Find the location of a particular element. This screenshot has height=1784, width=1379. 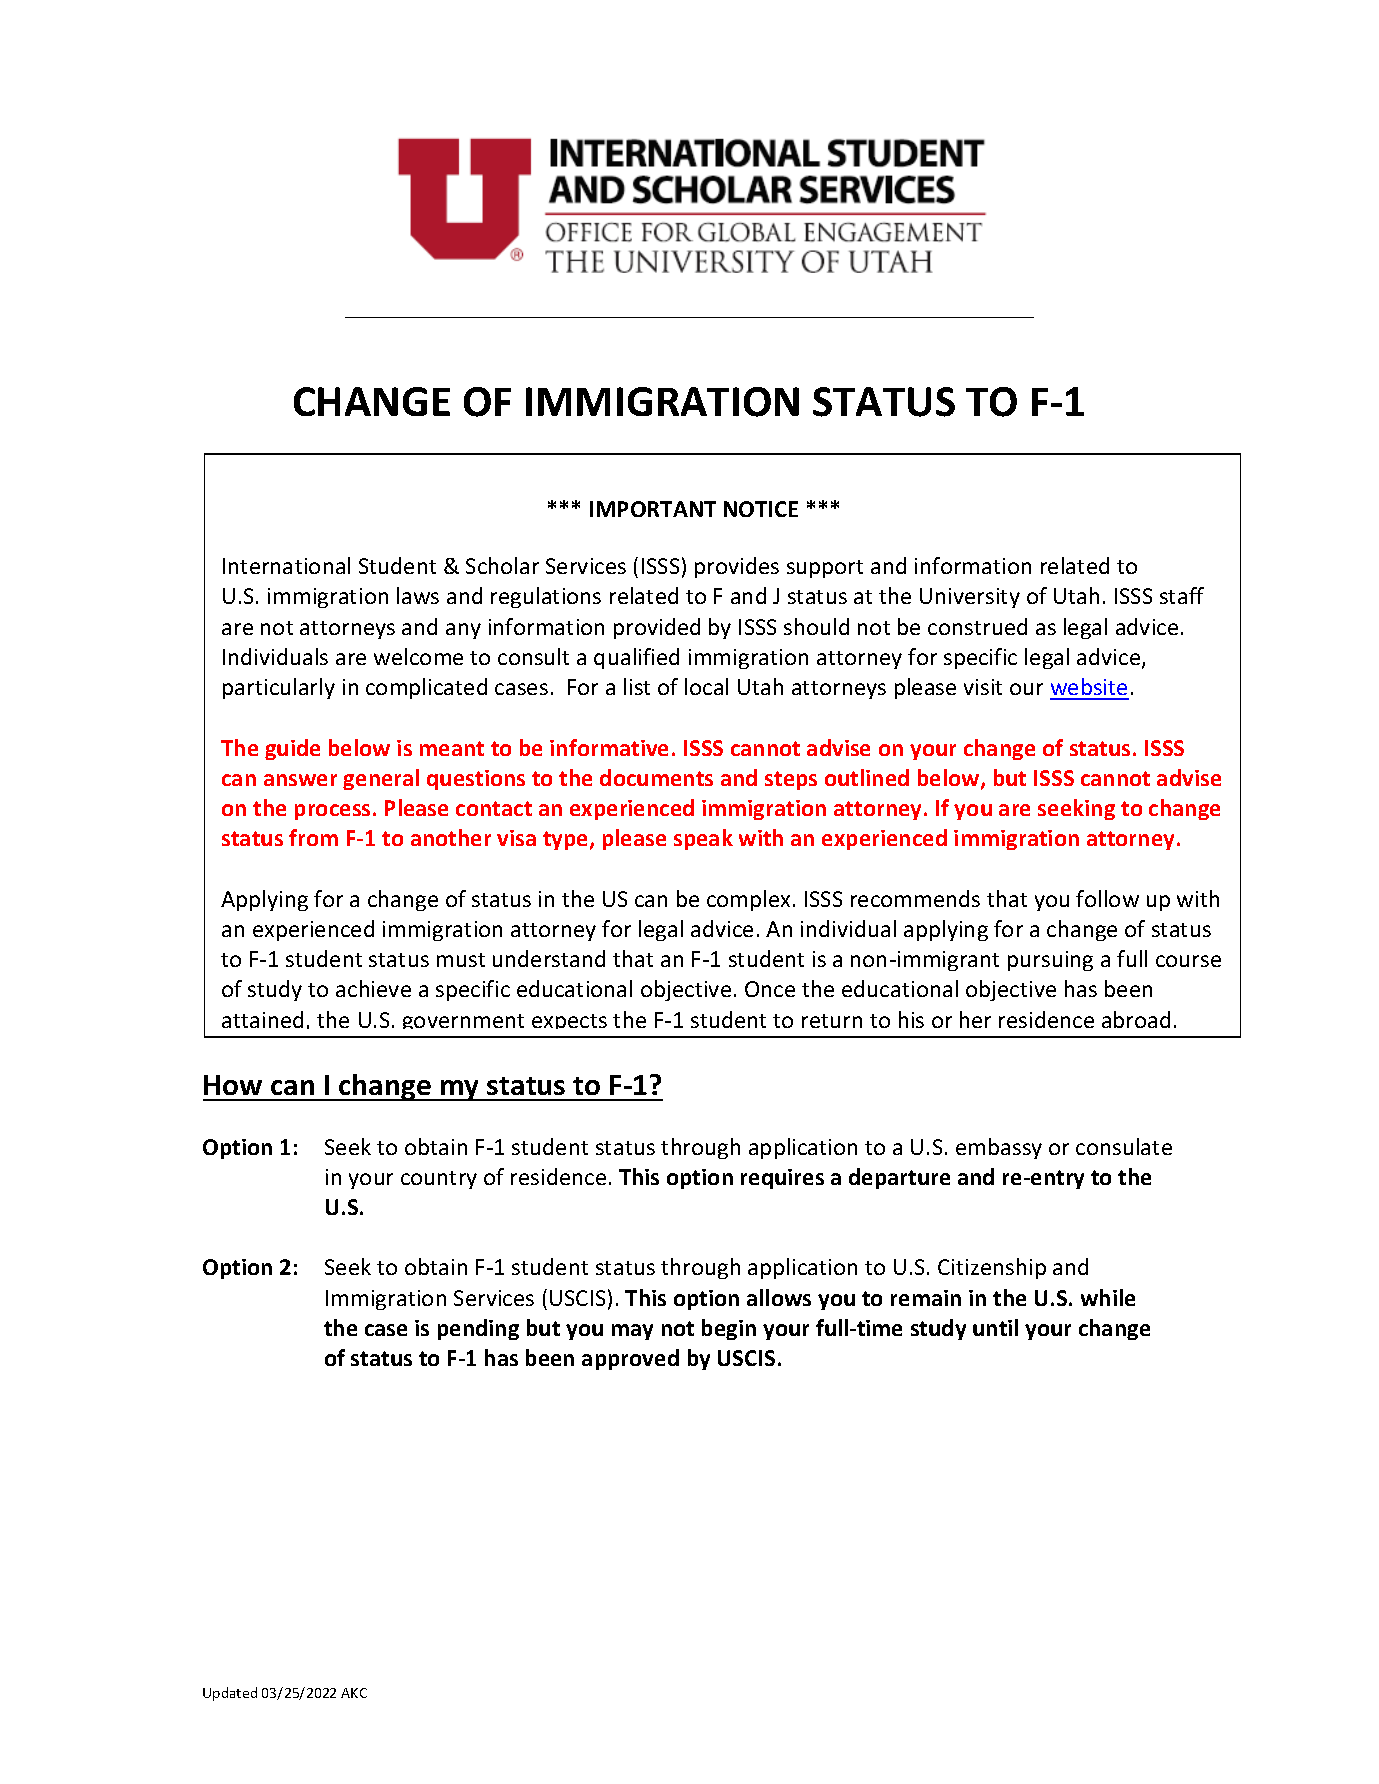

pending is located at coordinates (478, 1329).
